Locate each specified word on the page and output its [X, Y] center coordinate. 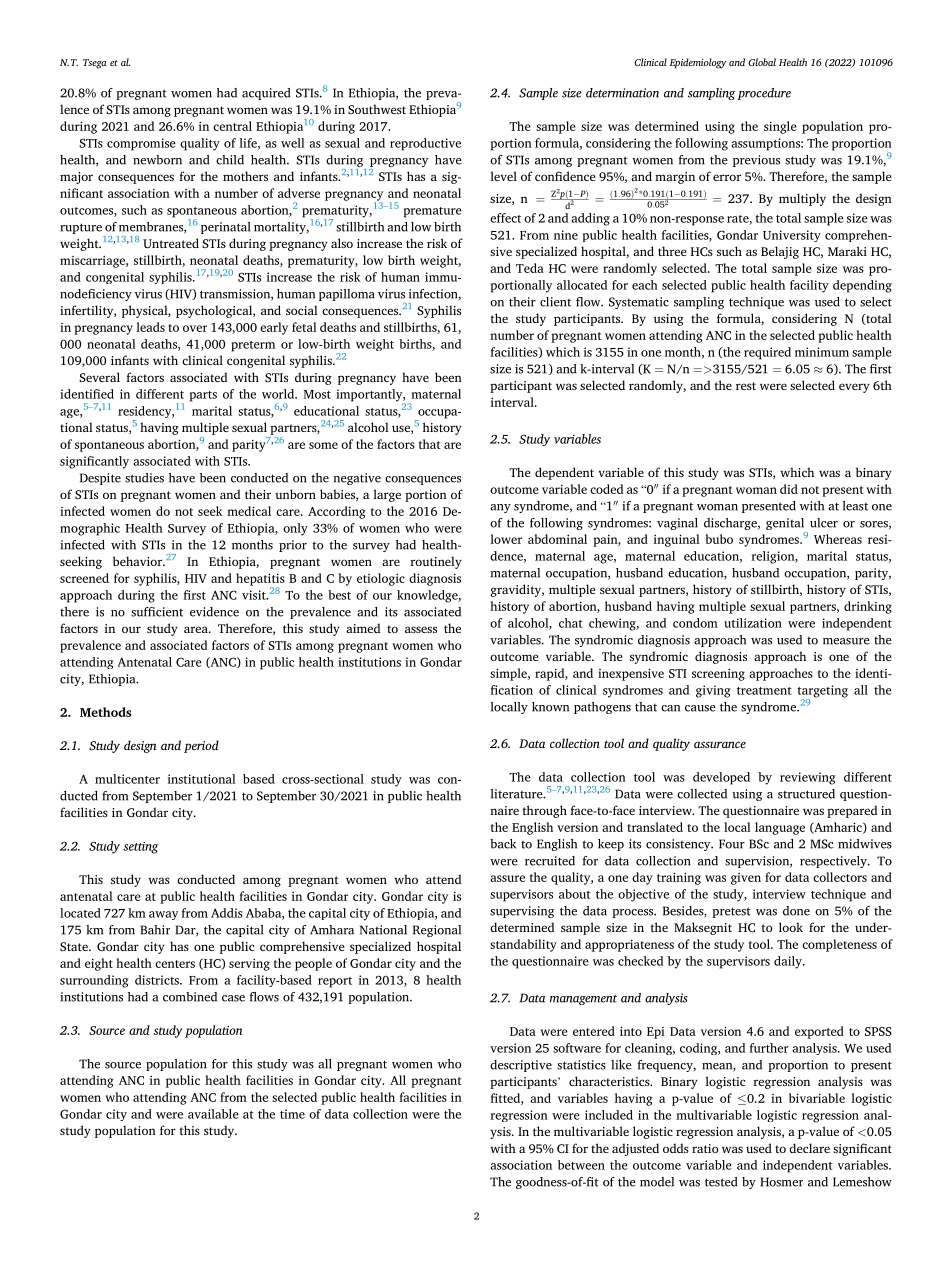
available [213, 1114]
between [581, 1165]
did [789, 489]
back [503, 844]
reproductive [425, 144]
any [500, 508]
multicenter [127, 779]
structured [806, 794]
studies [144, 478]
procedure [764, 94]
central [232, 126]
